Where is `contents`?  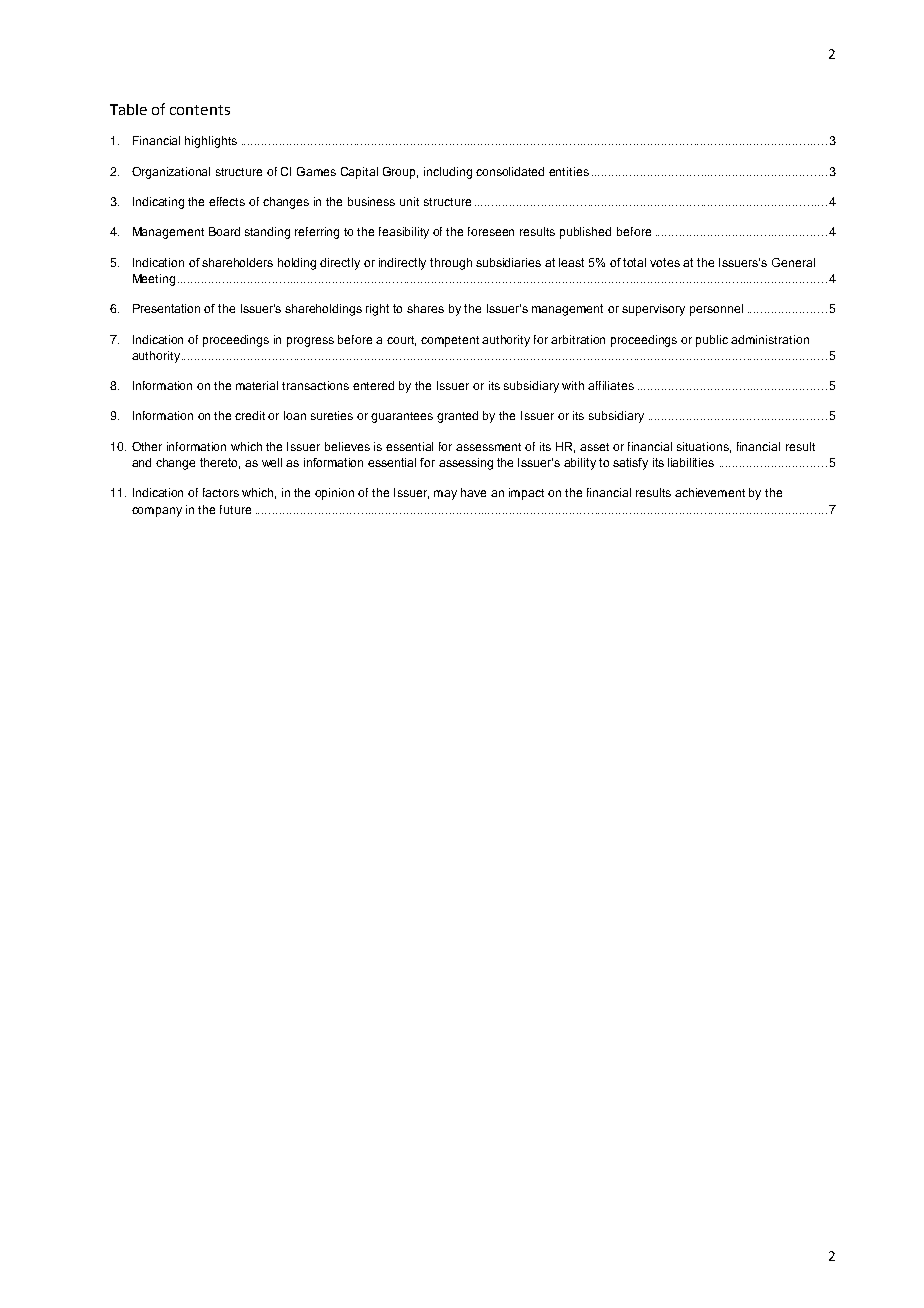 contents is located at coordinates (200, 110).
